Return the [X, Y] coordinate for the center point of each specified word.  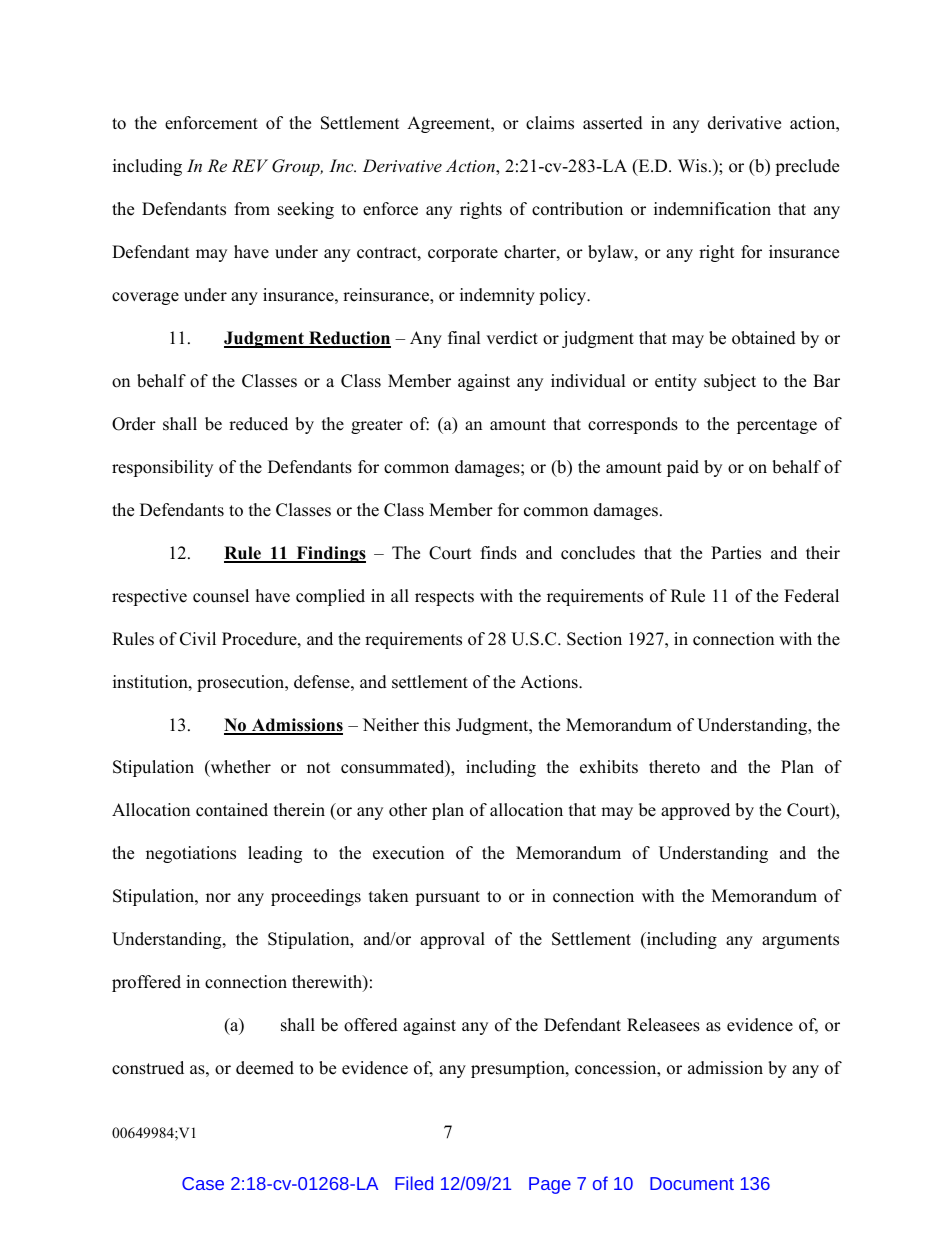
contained [232, 810]
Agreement [450, 124]
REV [250, 165]
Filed [414, 1183]
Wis [692, 166]
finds [499, 553]
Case [203, 1183]
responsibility [162, 468]
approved [695, 811]
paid [683, 468]
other [408, 810]
